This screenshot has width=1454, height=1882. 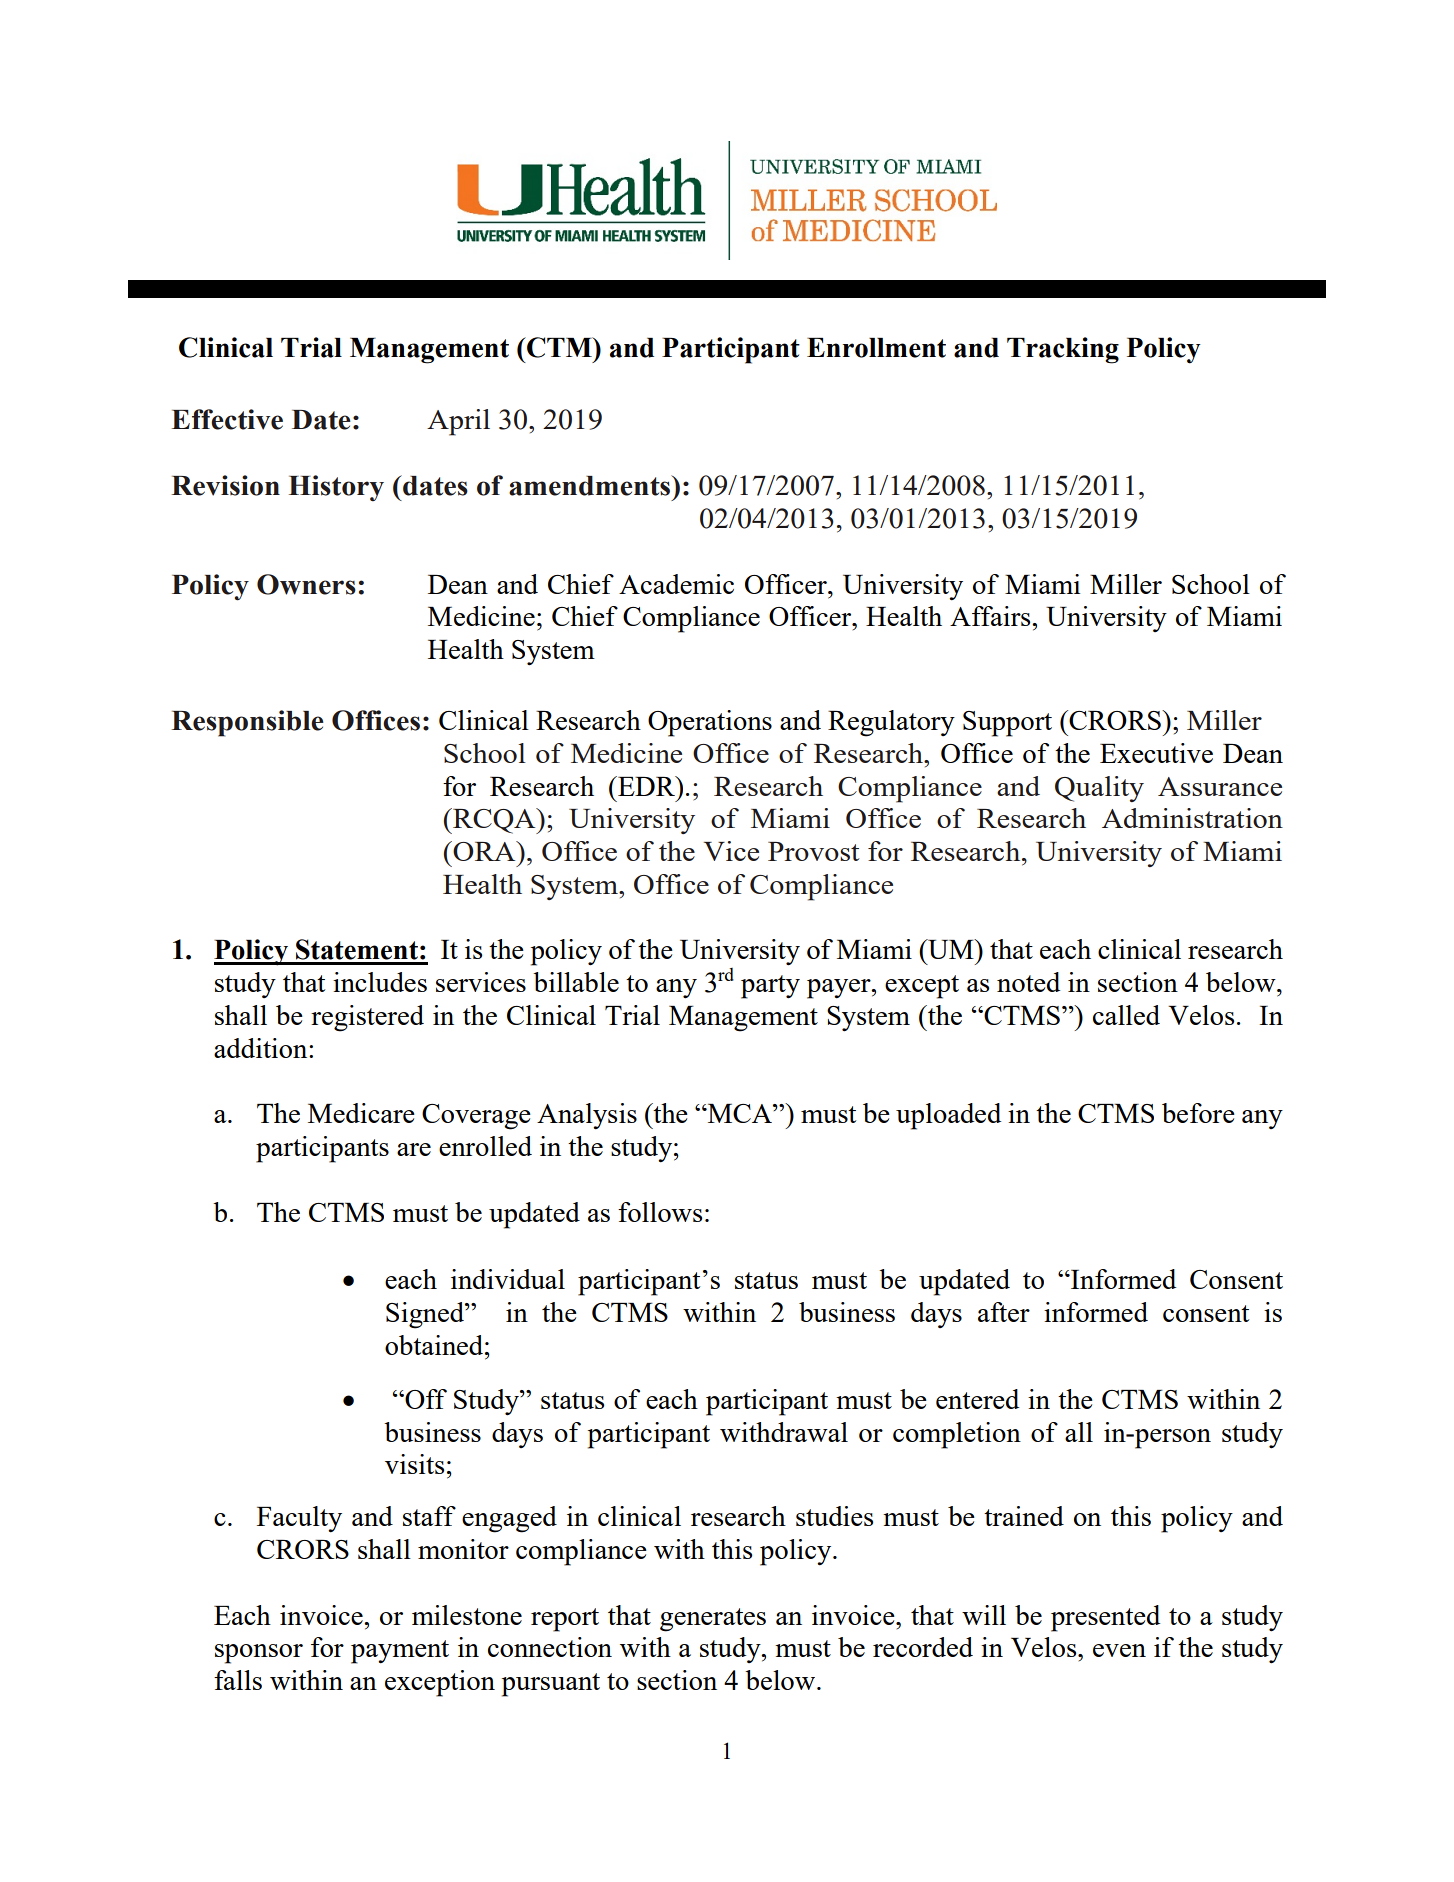 I want to click on Enrollment, so click(x=876, y=348).
